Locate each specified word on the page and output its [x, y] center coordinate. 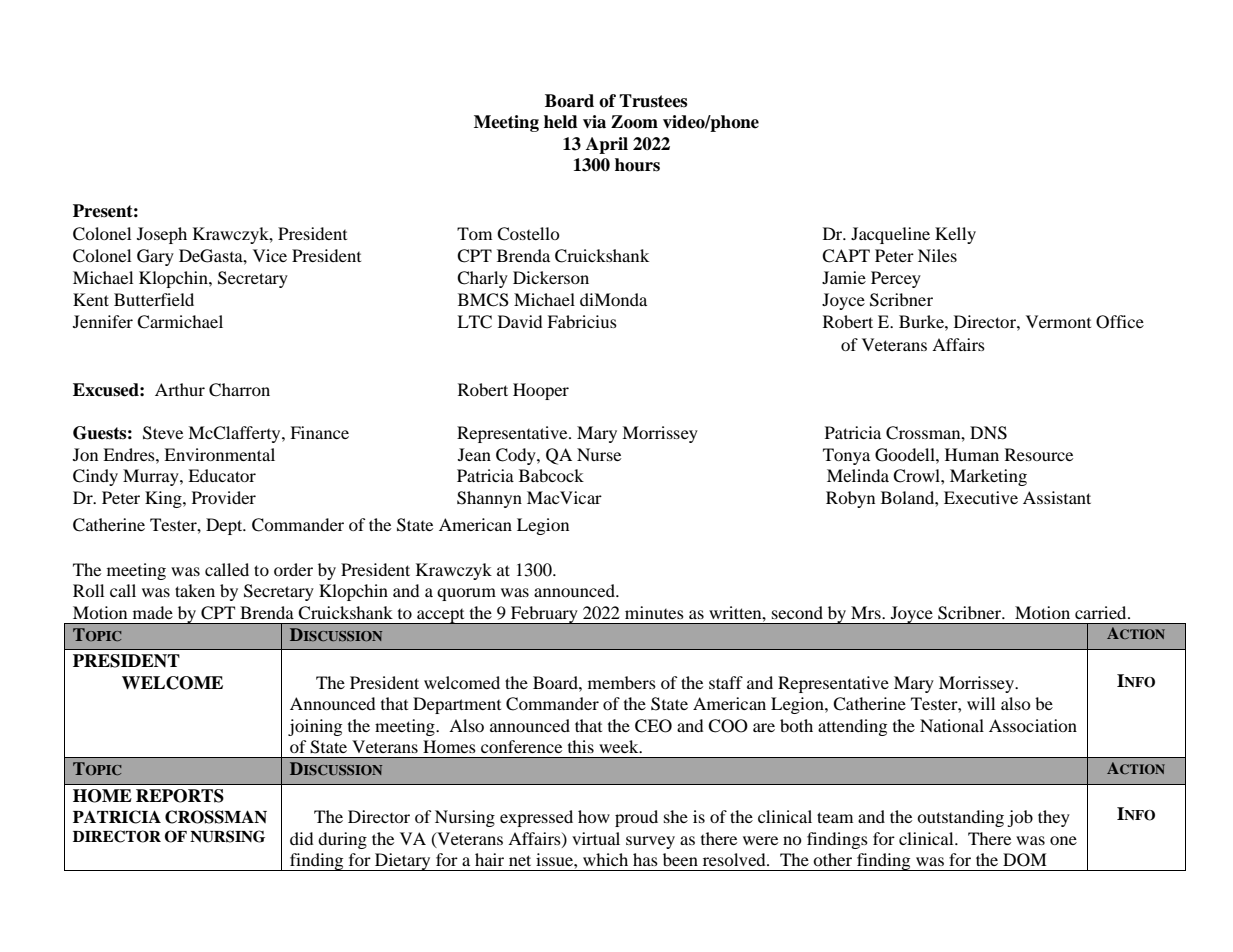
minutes [654, 612]
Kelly [955, 235]
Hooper [541, 391]
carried [1102, 612]
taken [195, 590]
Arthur [180, 389]
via [594, 122]
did [302, 838]
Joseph [162, 235]
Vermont [1058, 321]
